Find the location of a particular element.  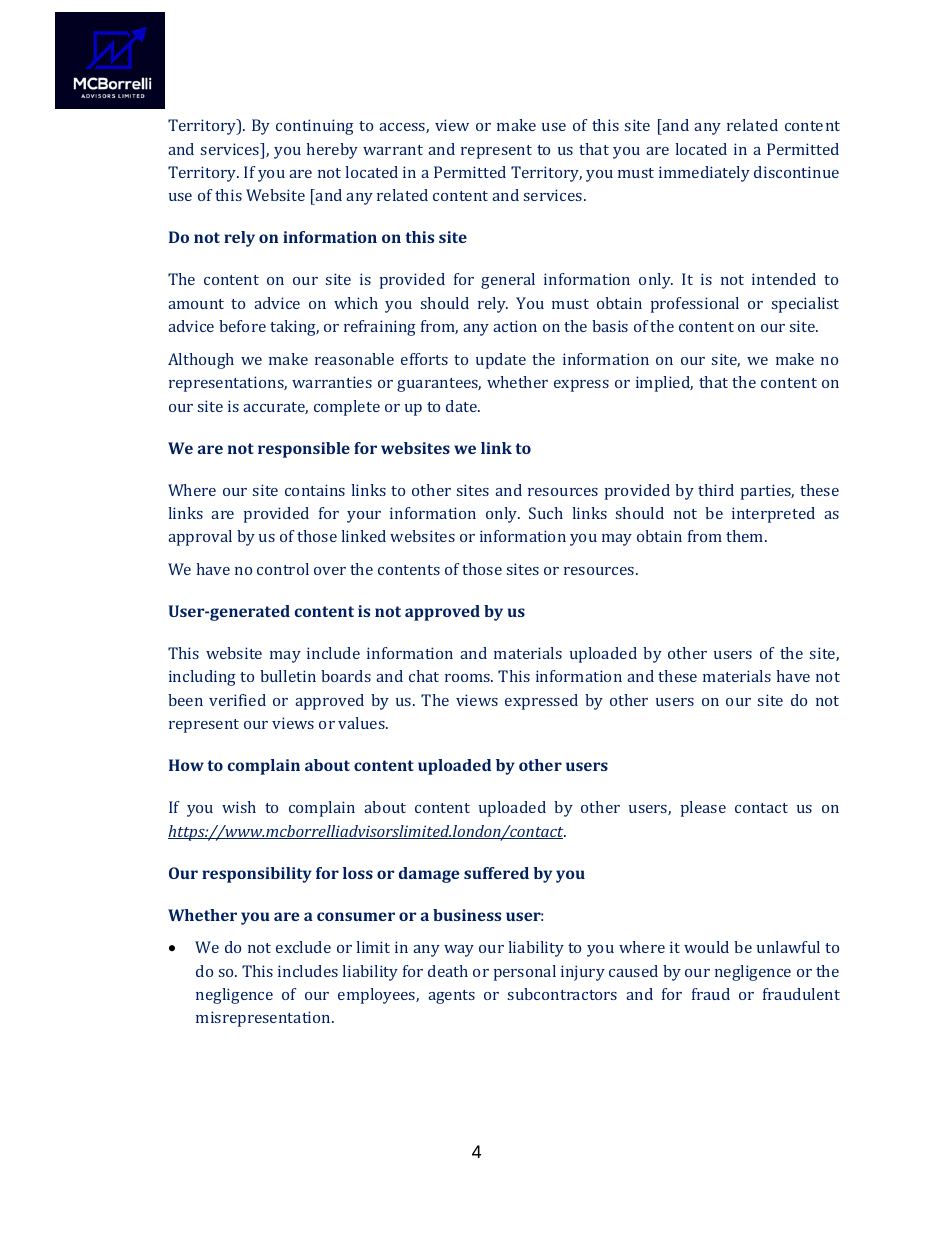

them is located at coordinates (746, 536).
